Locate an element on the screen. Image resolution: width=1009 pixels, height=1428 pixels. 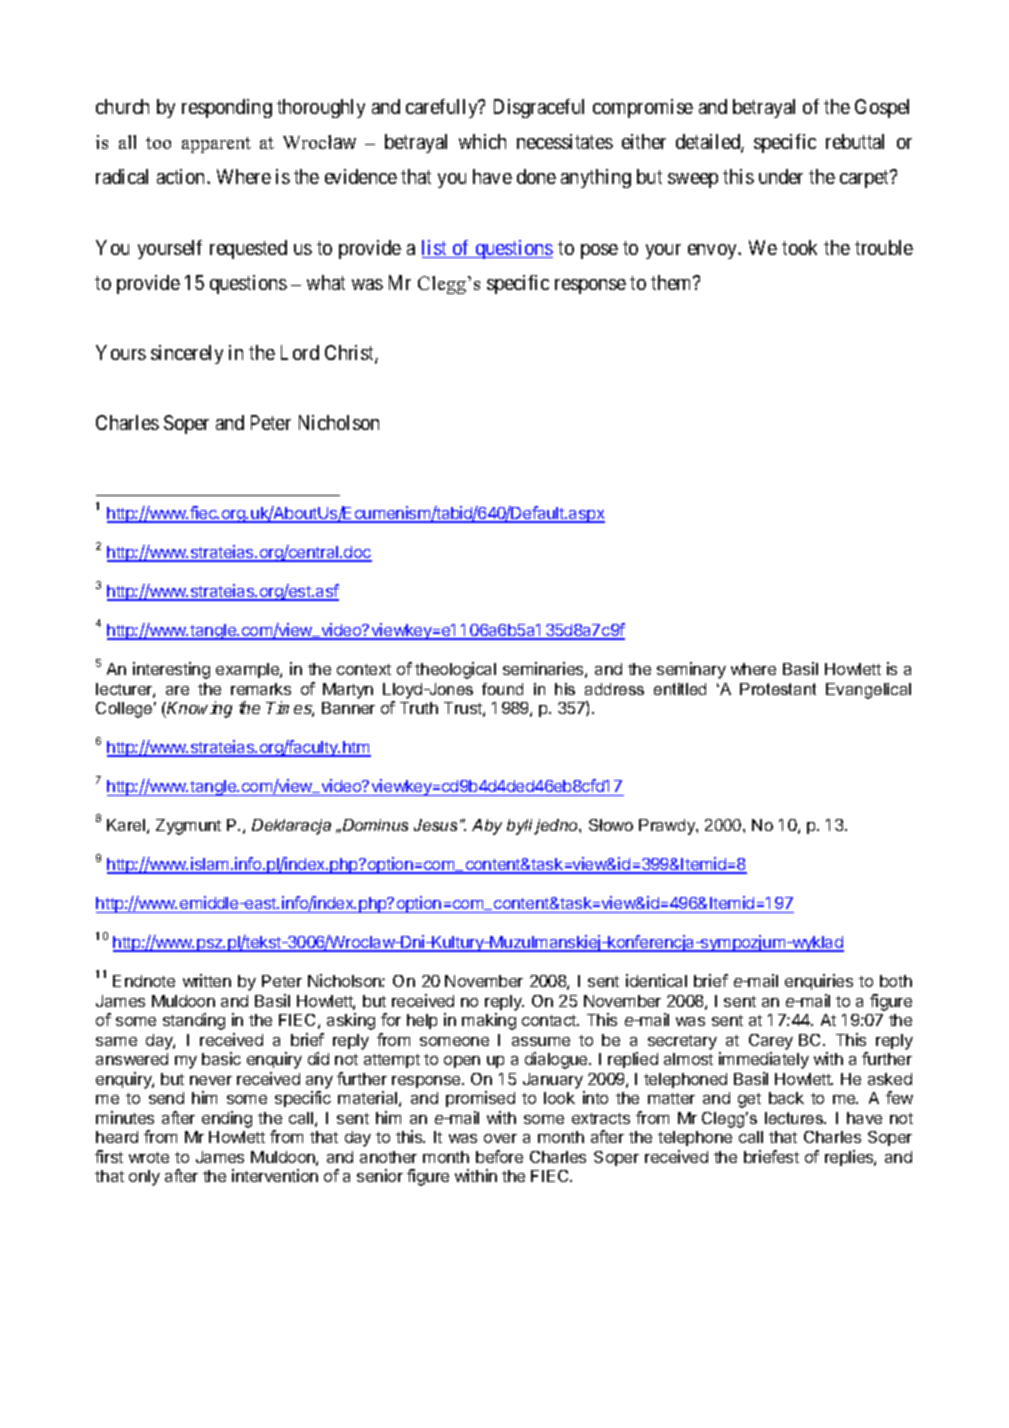
interesting is located at coordinates (171, 670).
